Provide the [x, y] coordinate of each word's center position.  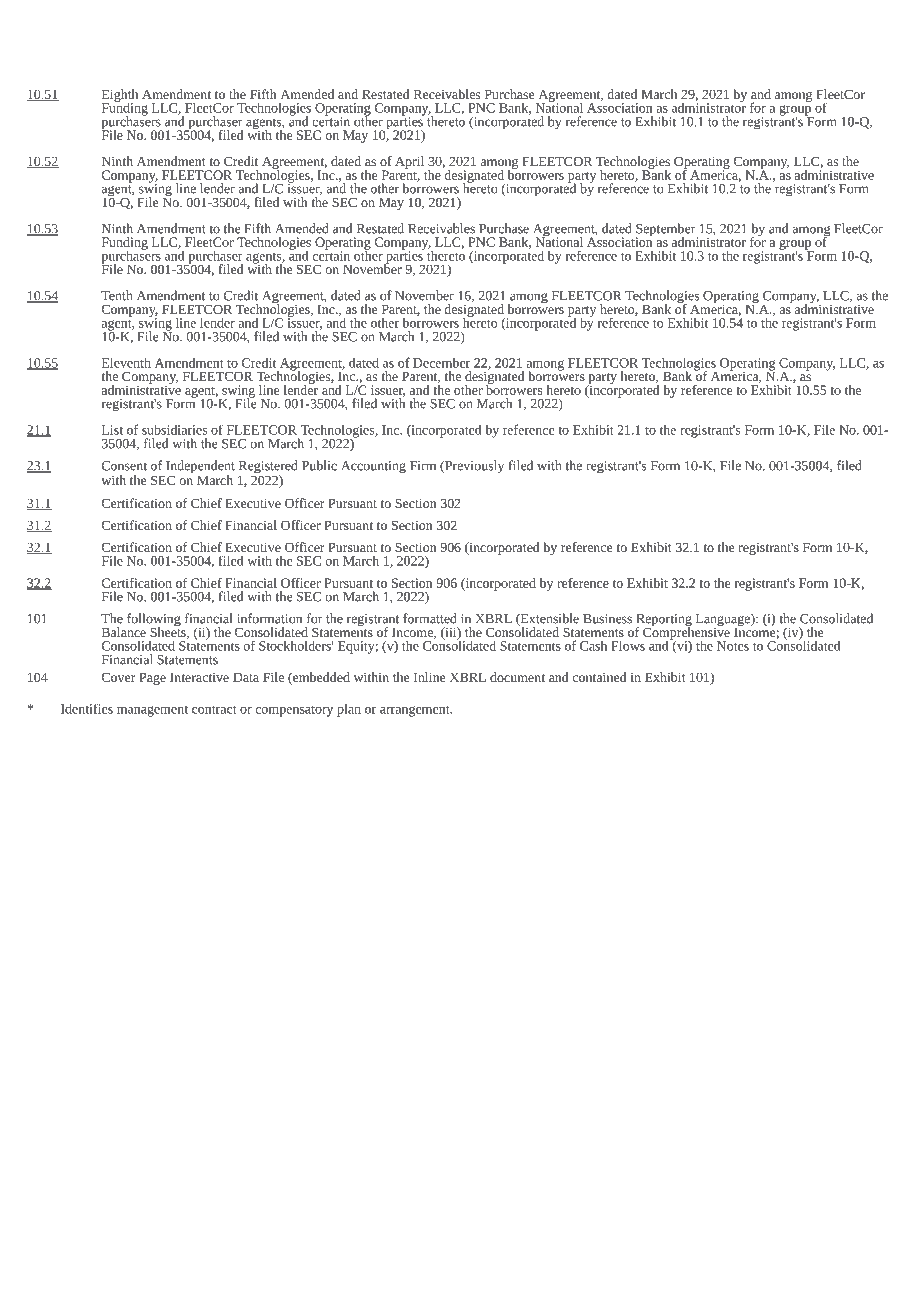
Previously [473, 467]
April [409, 162]
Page [152, 679]
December [441, 362]
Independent [200, 468]
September [667, 231]
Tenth [117, 295]
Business [607, 619]
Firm [423, 466]
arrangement [416, 711]
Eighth [120, 96]
